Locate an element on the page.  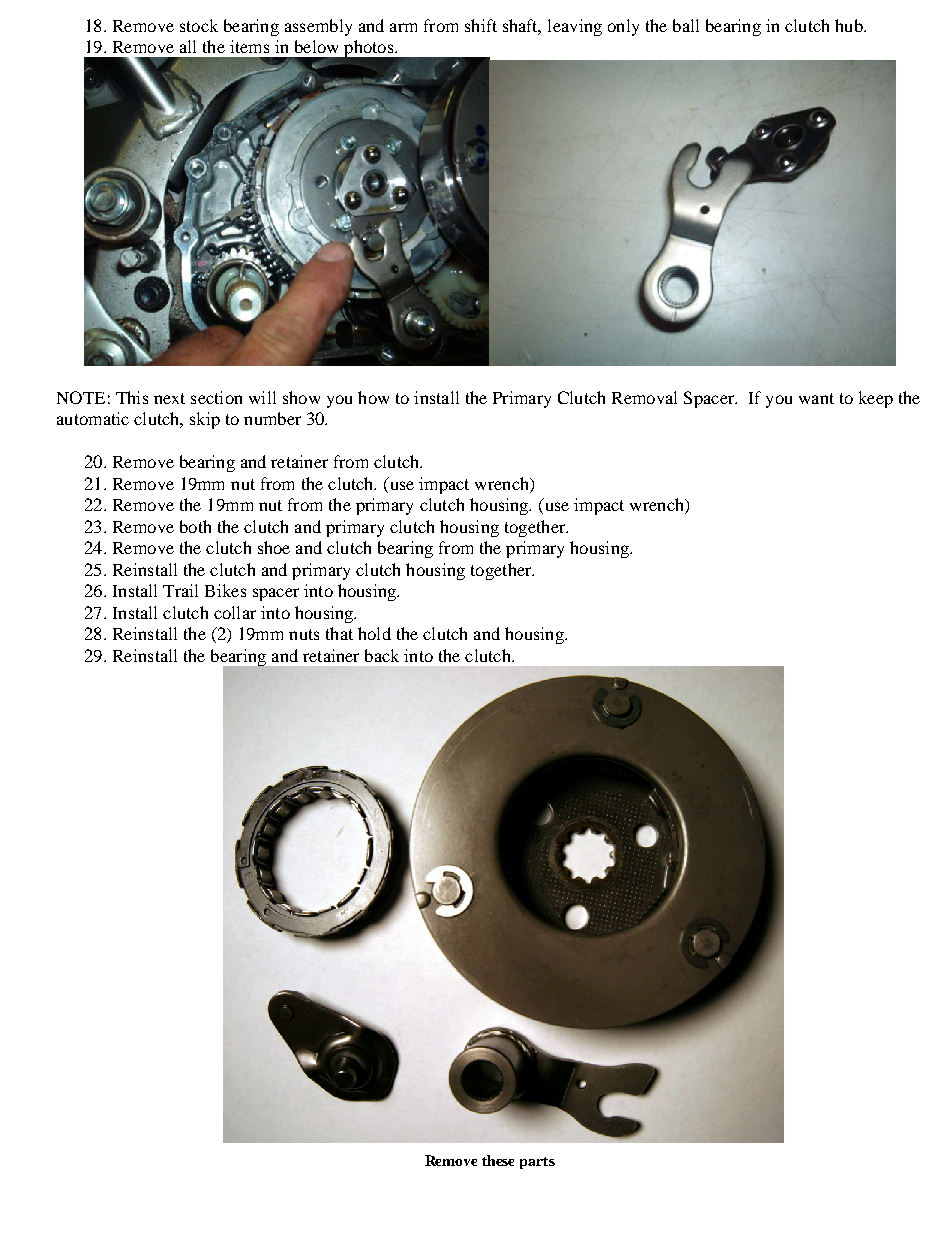
these is located at coordinates (498, 1160).
